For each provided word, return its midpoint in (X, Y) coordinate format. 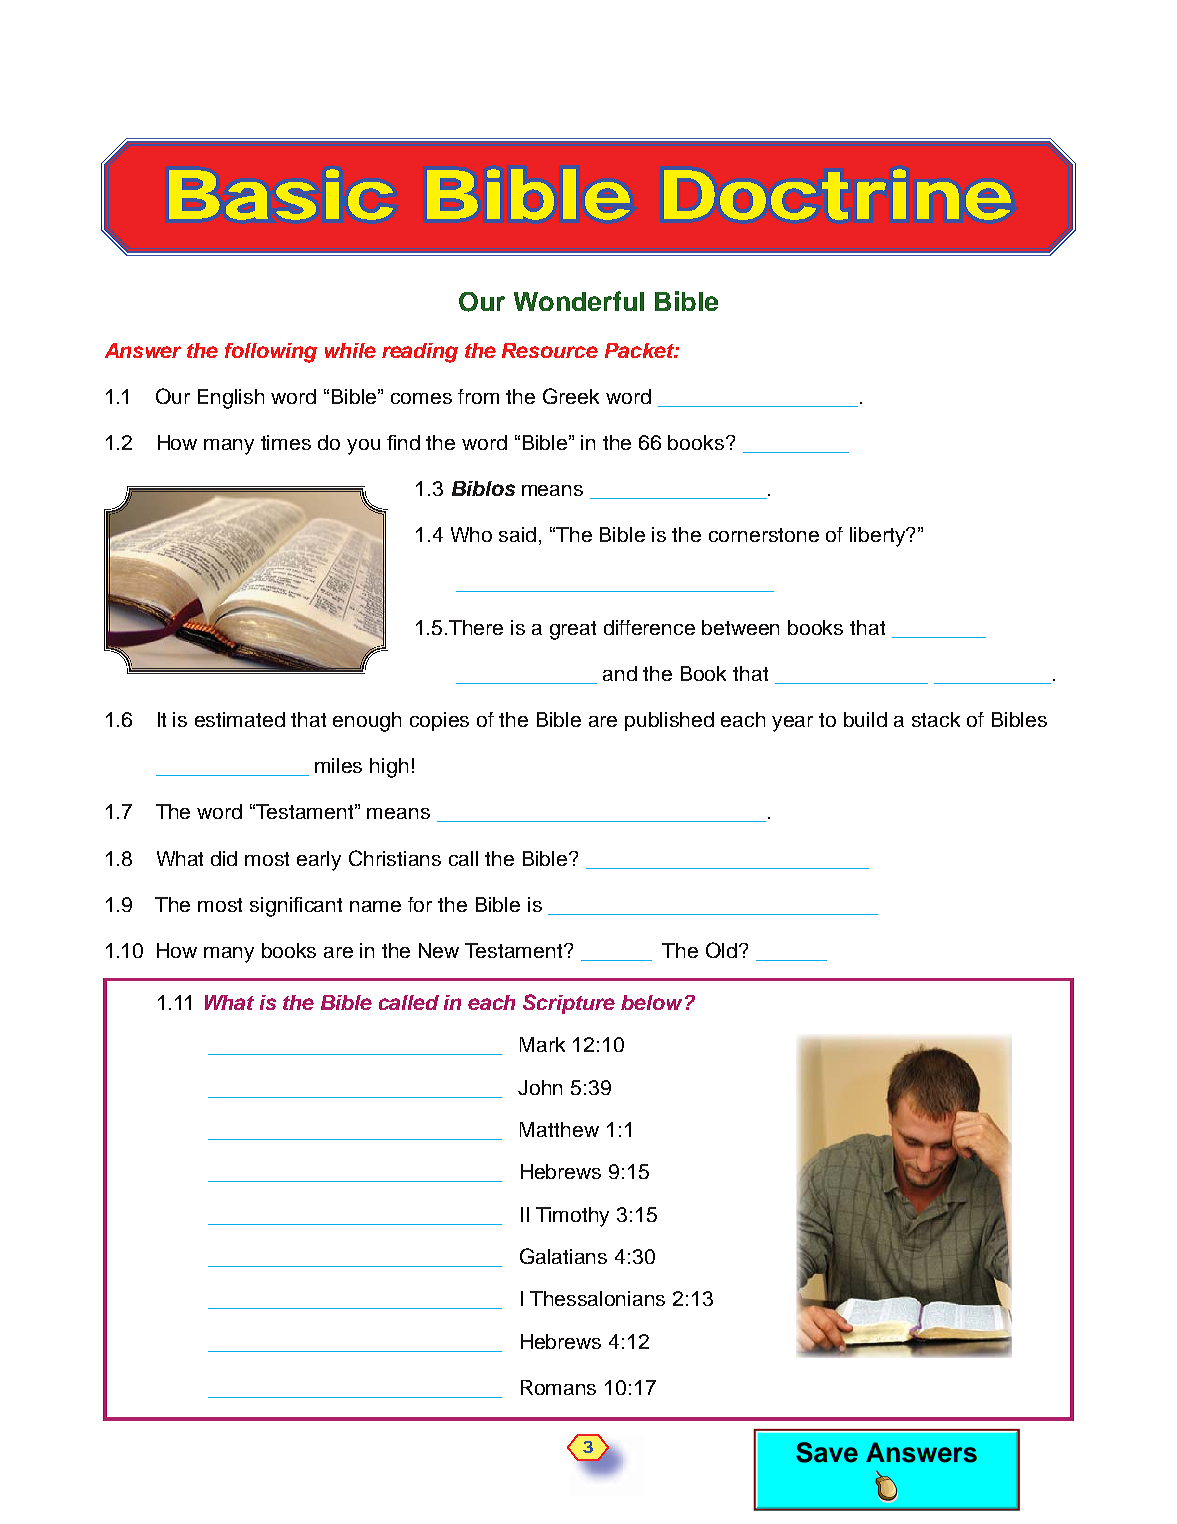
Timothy (572, 1217)
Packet (640, 350)
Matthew (559, 1129)
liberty (879, 537)
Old (723, 950)
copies (439, 721)
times (286, 442)
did (224, 858)
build (865, 719)
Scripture (569, 1004)
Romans (558, 1387)
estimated (240, 719)
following (271, 353)
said (517, 534)
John (540, 1087)
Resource (550, 350)
